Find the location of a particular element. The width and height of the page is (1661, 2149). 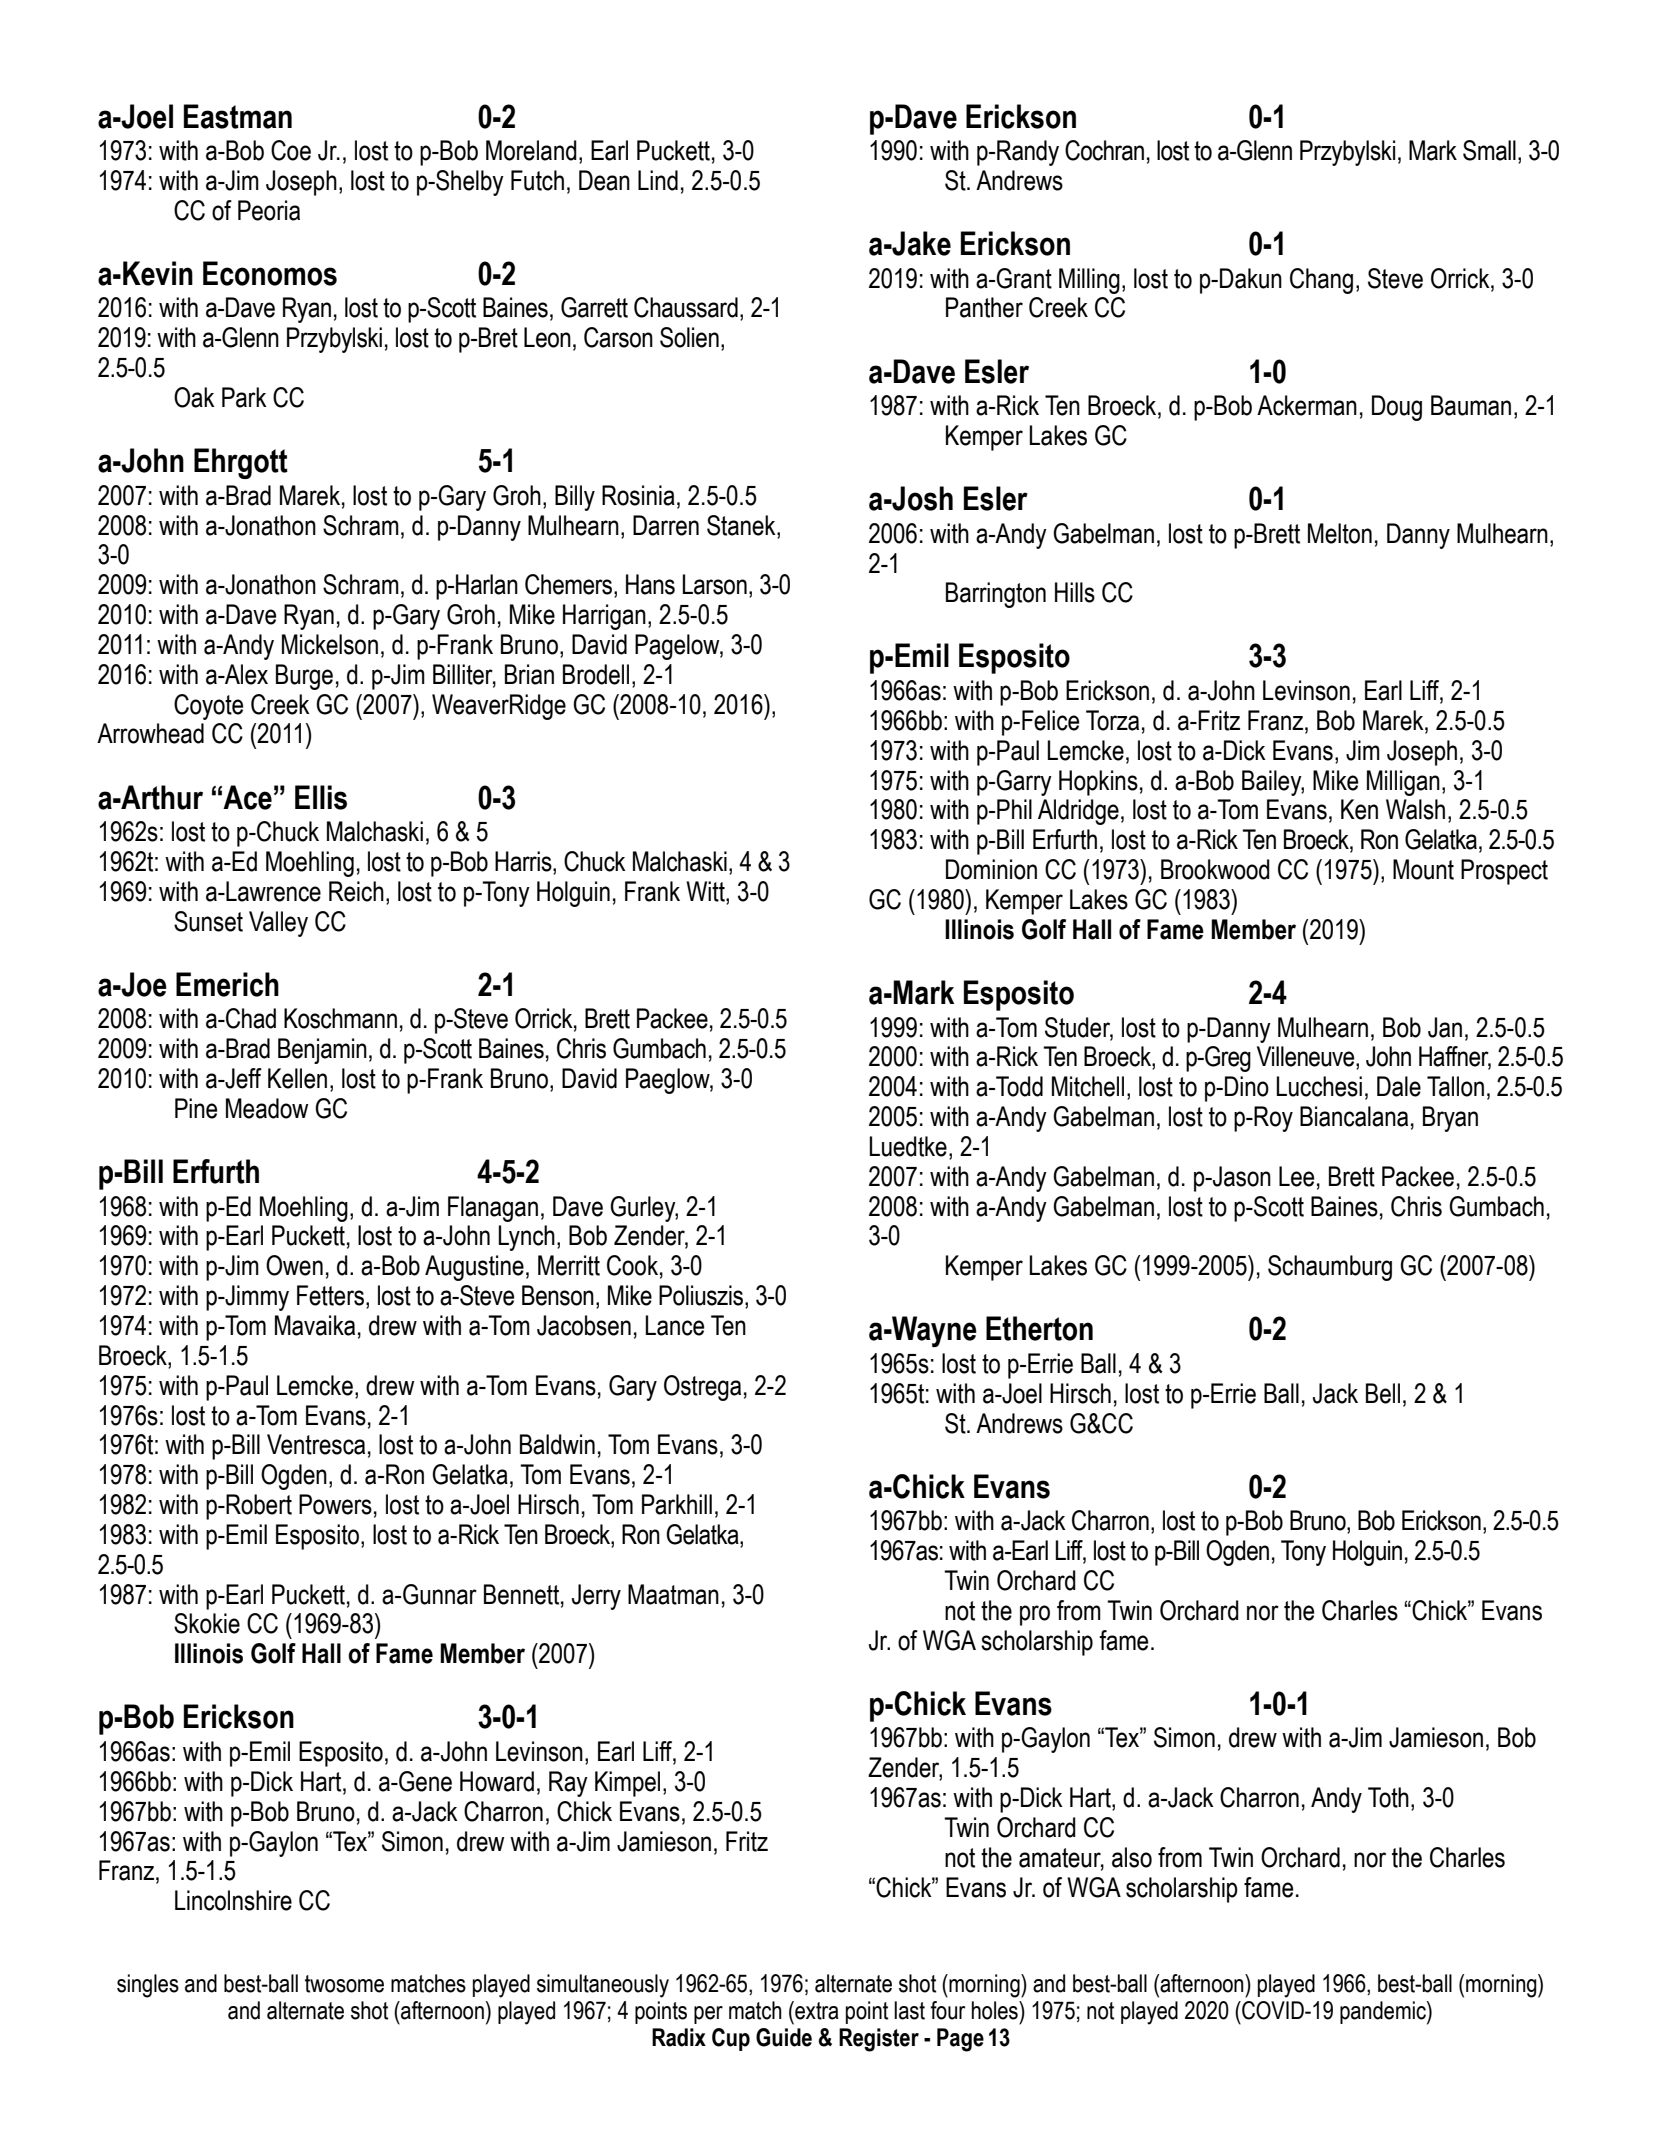

Lind is located at coordinates (658, 180).
